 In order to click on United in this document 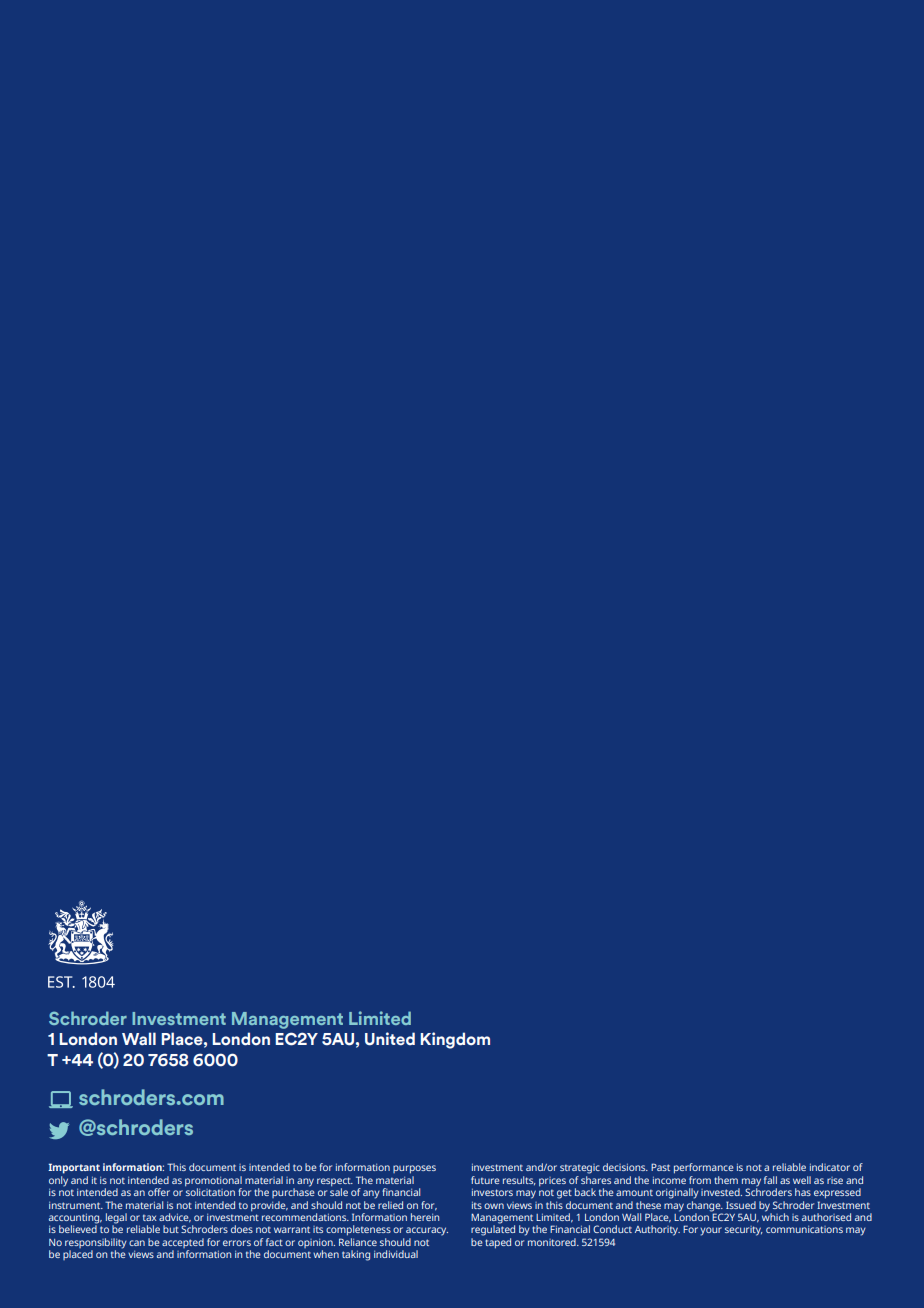, I will do `click(390, 1039)`.
